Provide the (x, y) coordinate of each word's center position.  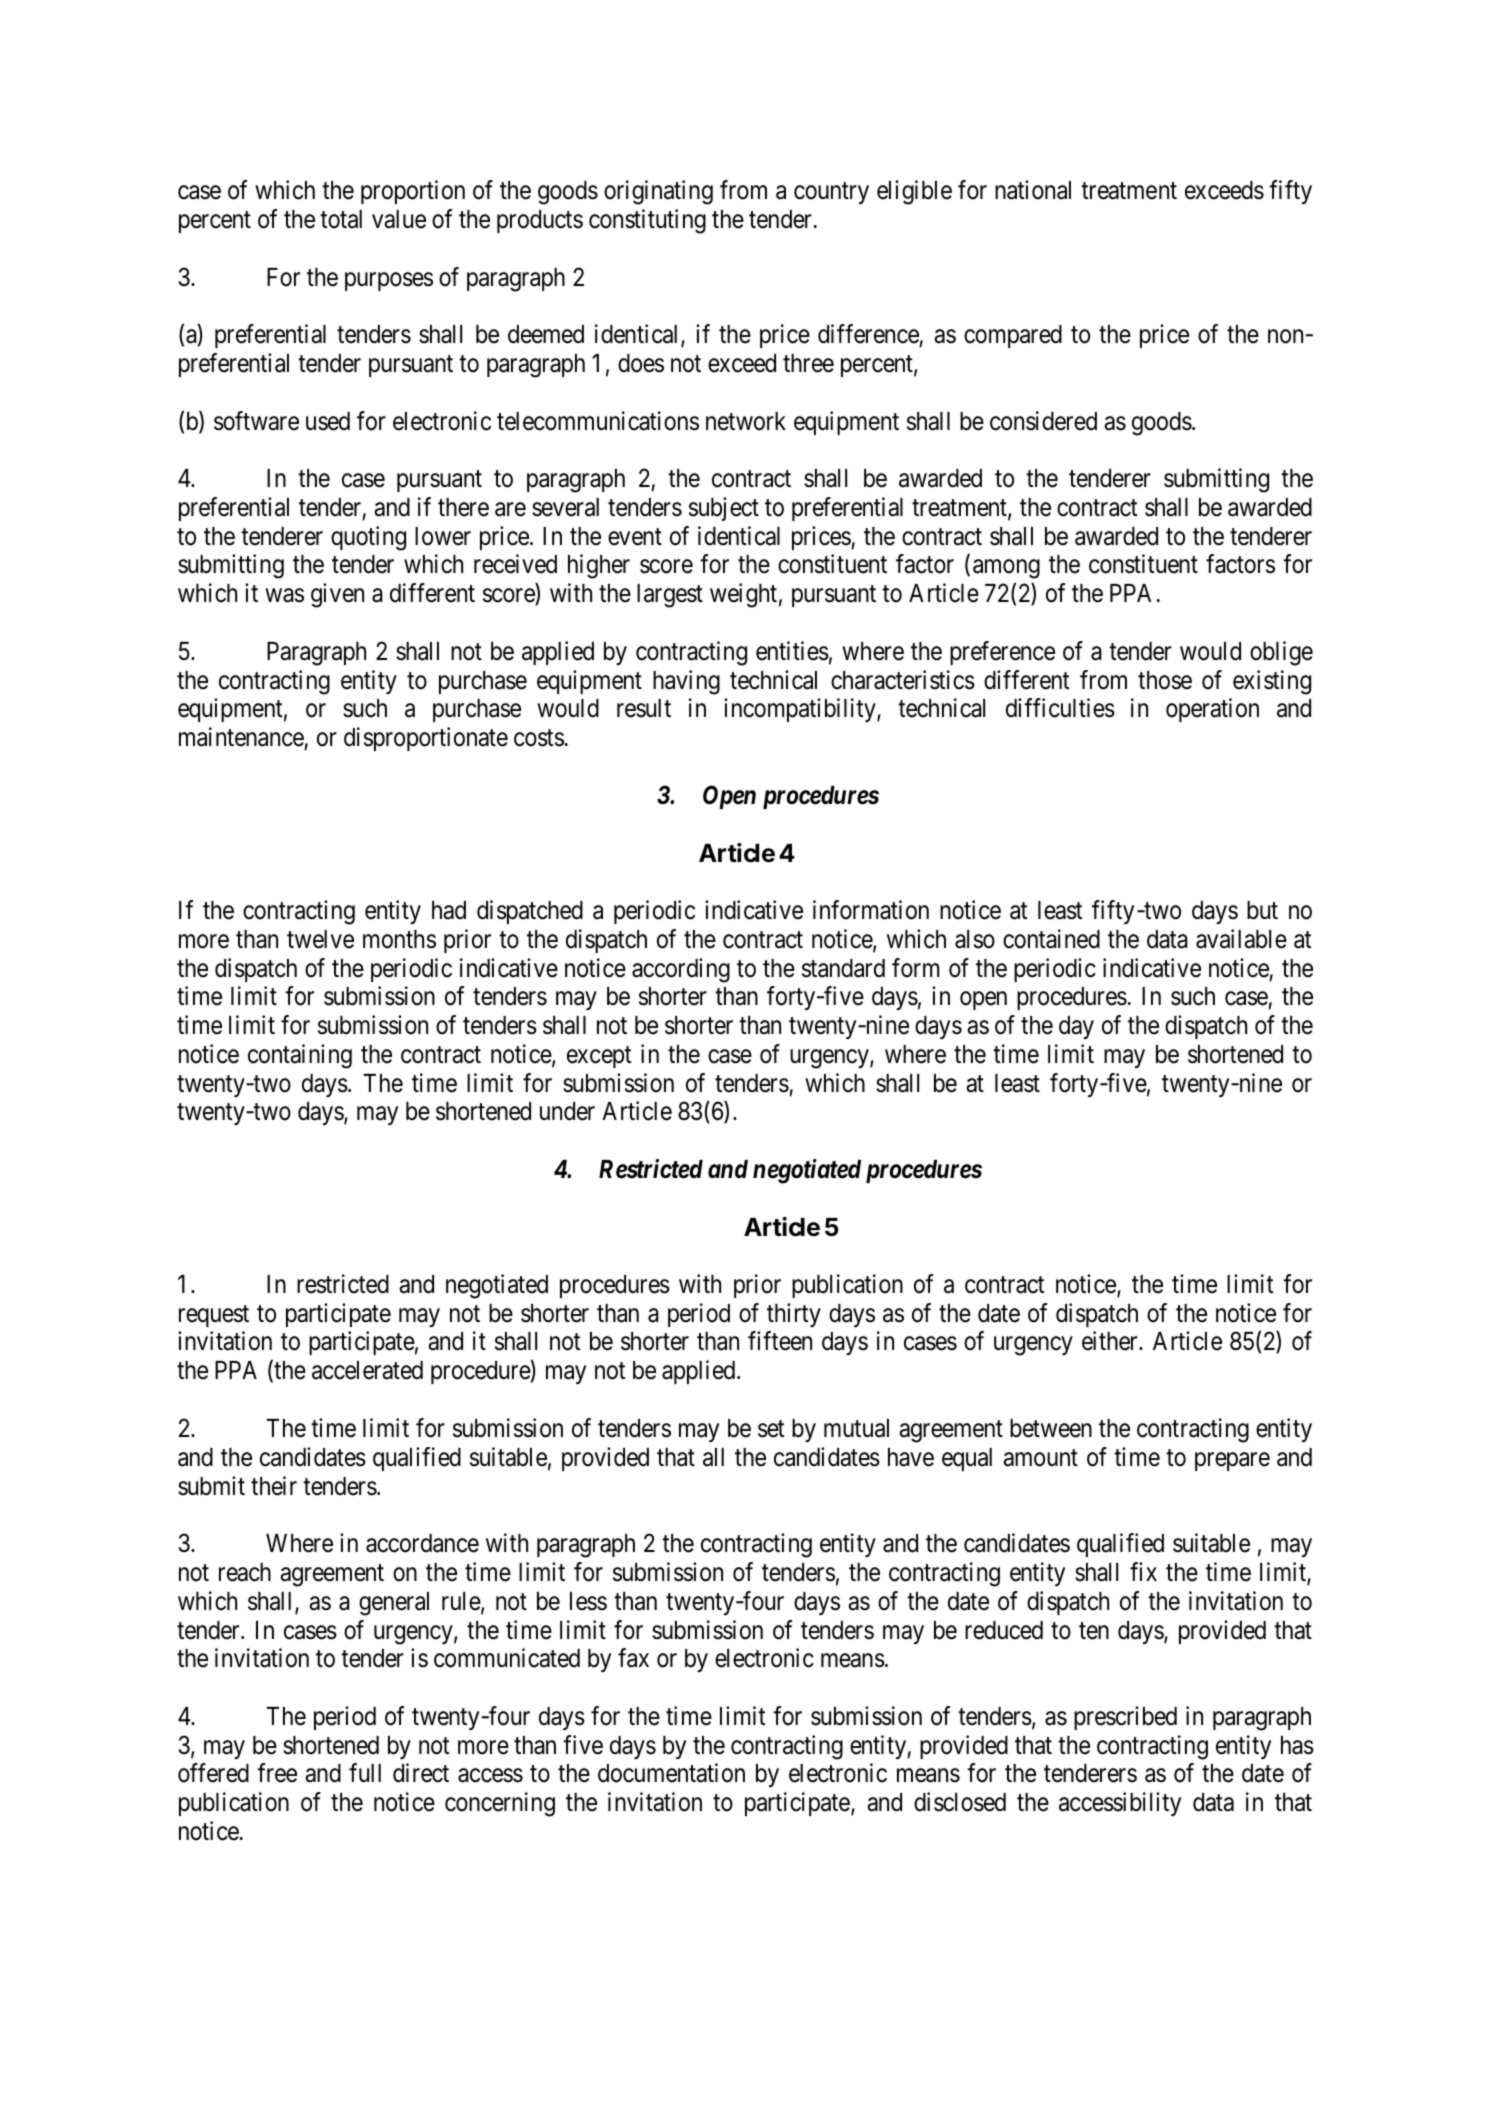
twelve (320, 939)
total (341, 219)
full (365, 1772)
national (1033, 190)
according (681, 970)
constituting (647, 221)
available (1241, 939)
